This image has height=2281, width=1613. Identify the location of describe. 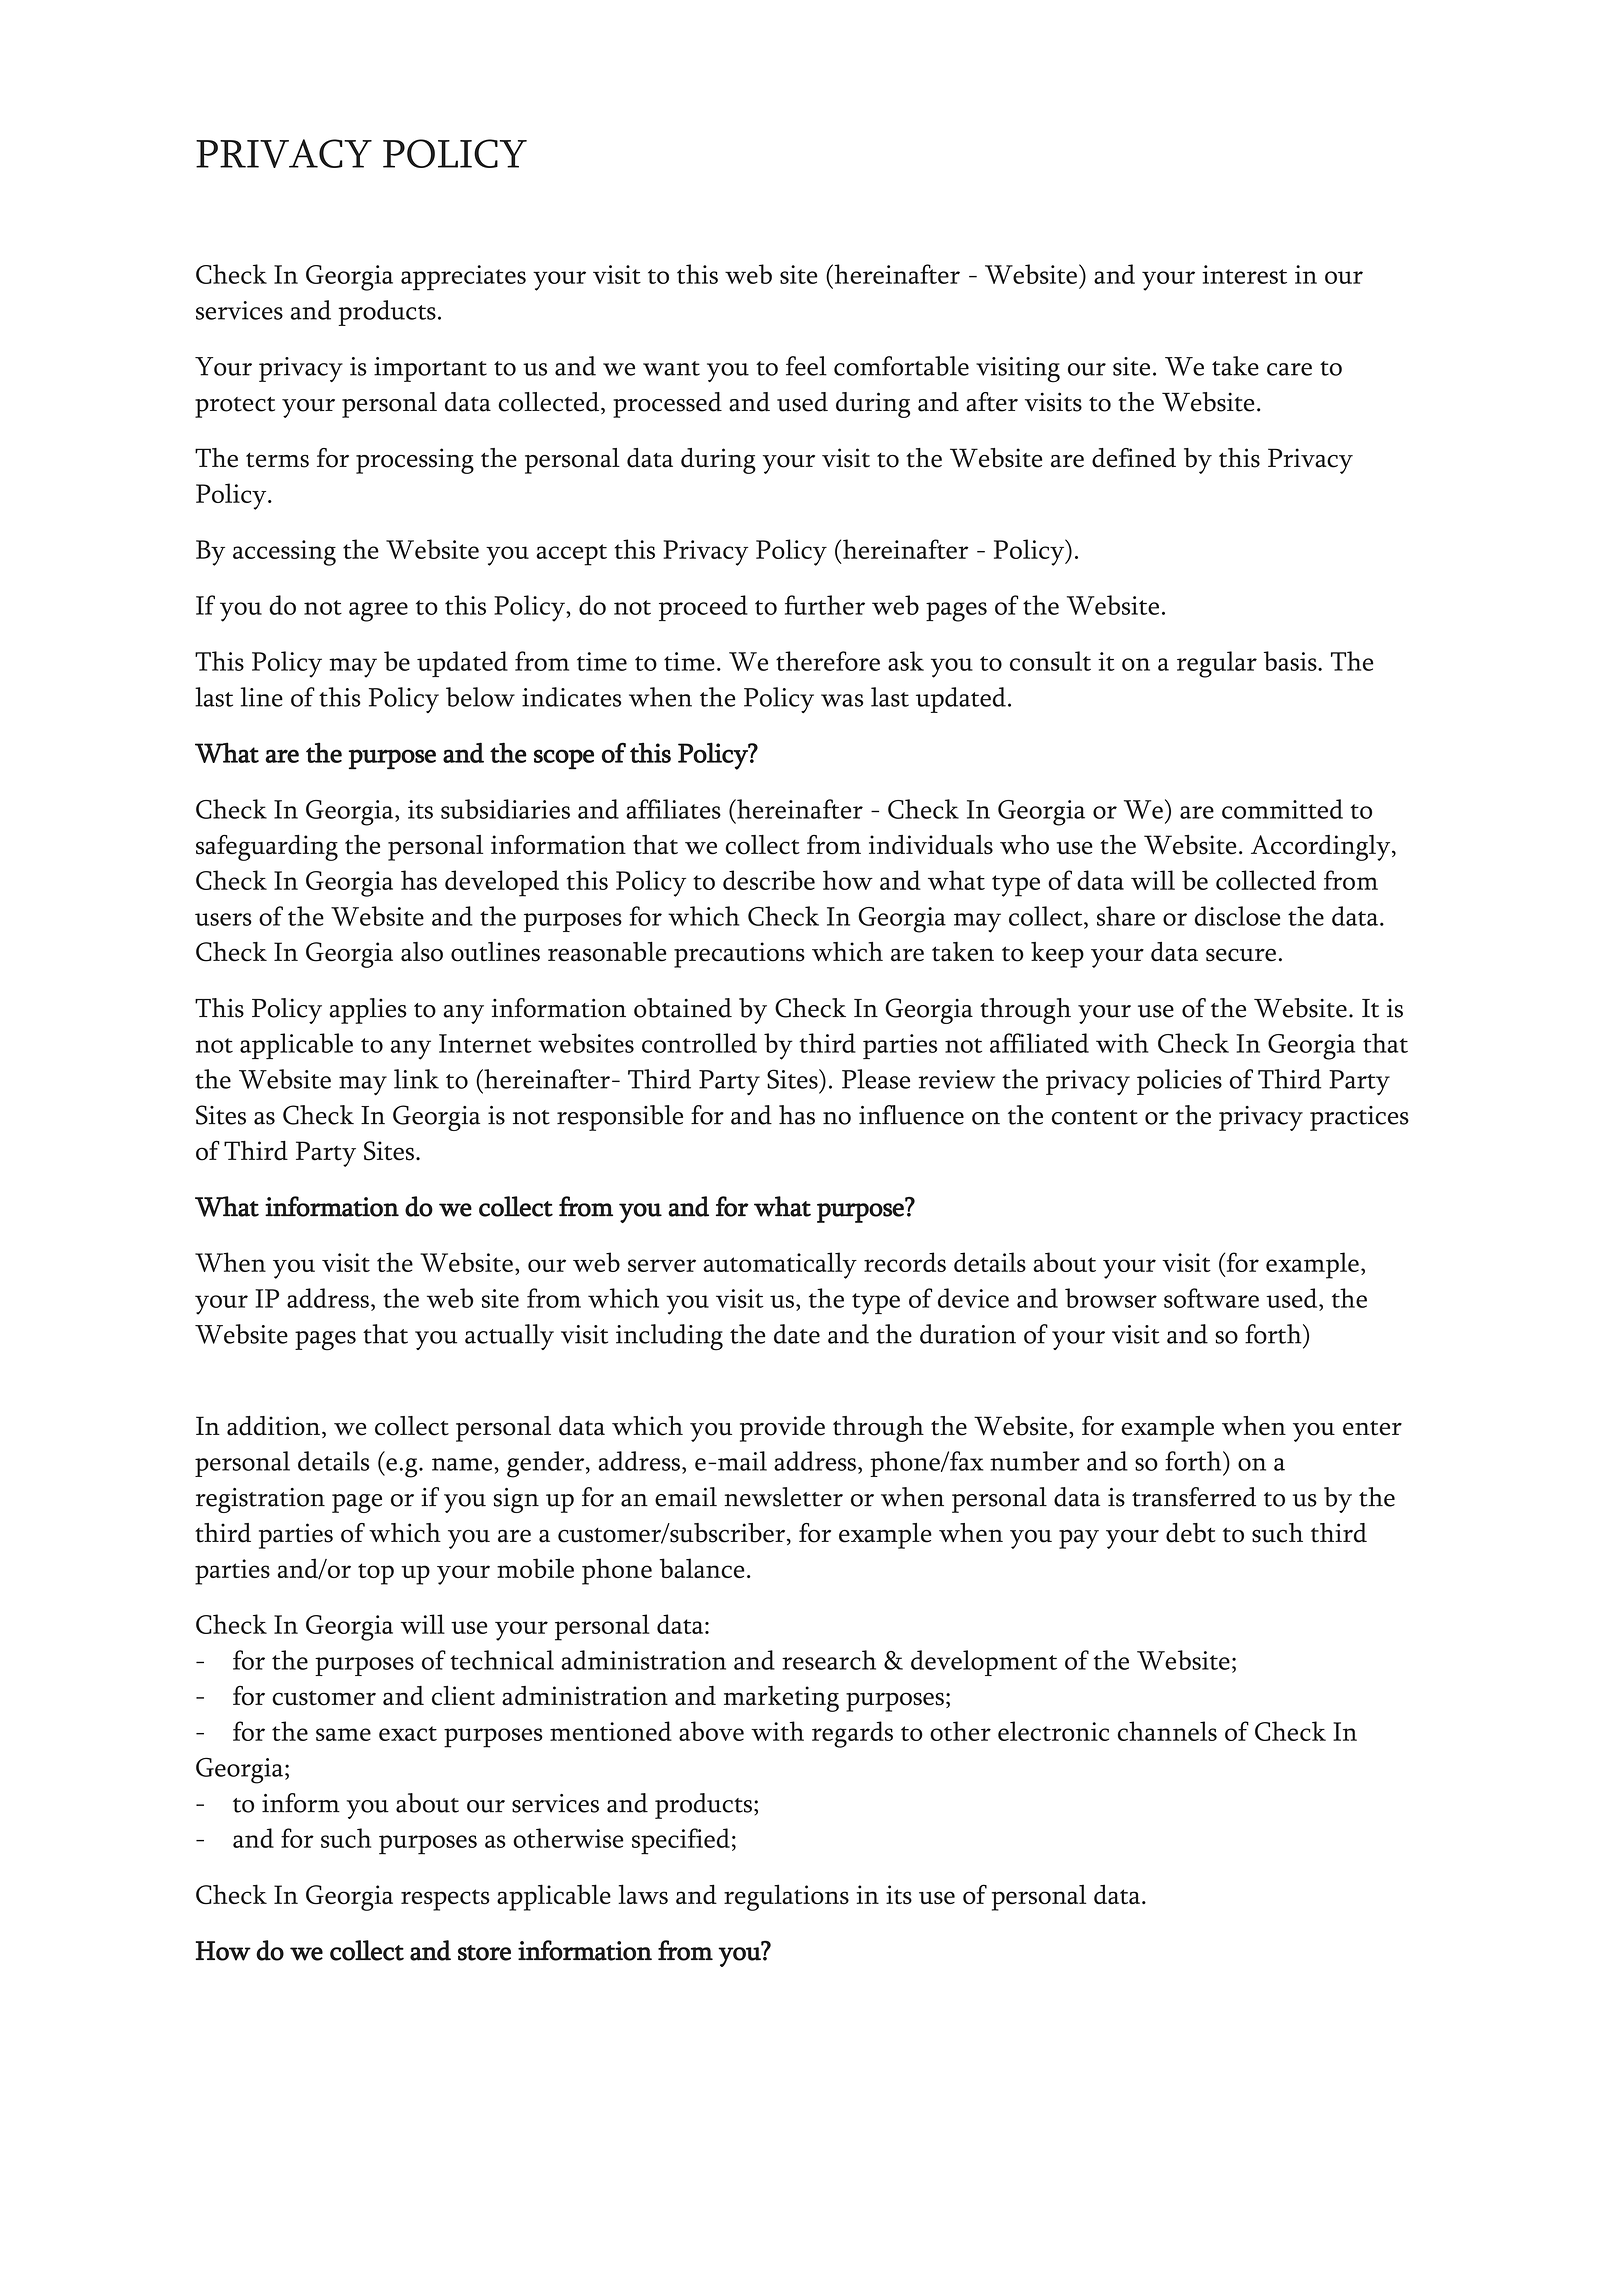
(769, 880).
